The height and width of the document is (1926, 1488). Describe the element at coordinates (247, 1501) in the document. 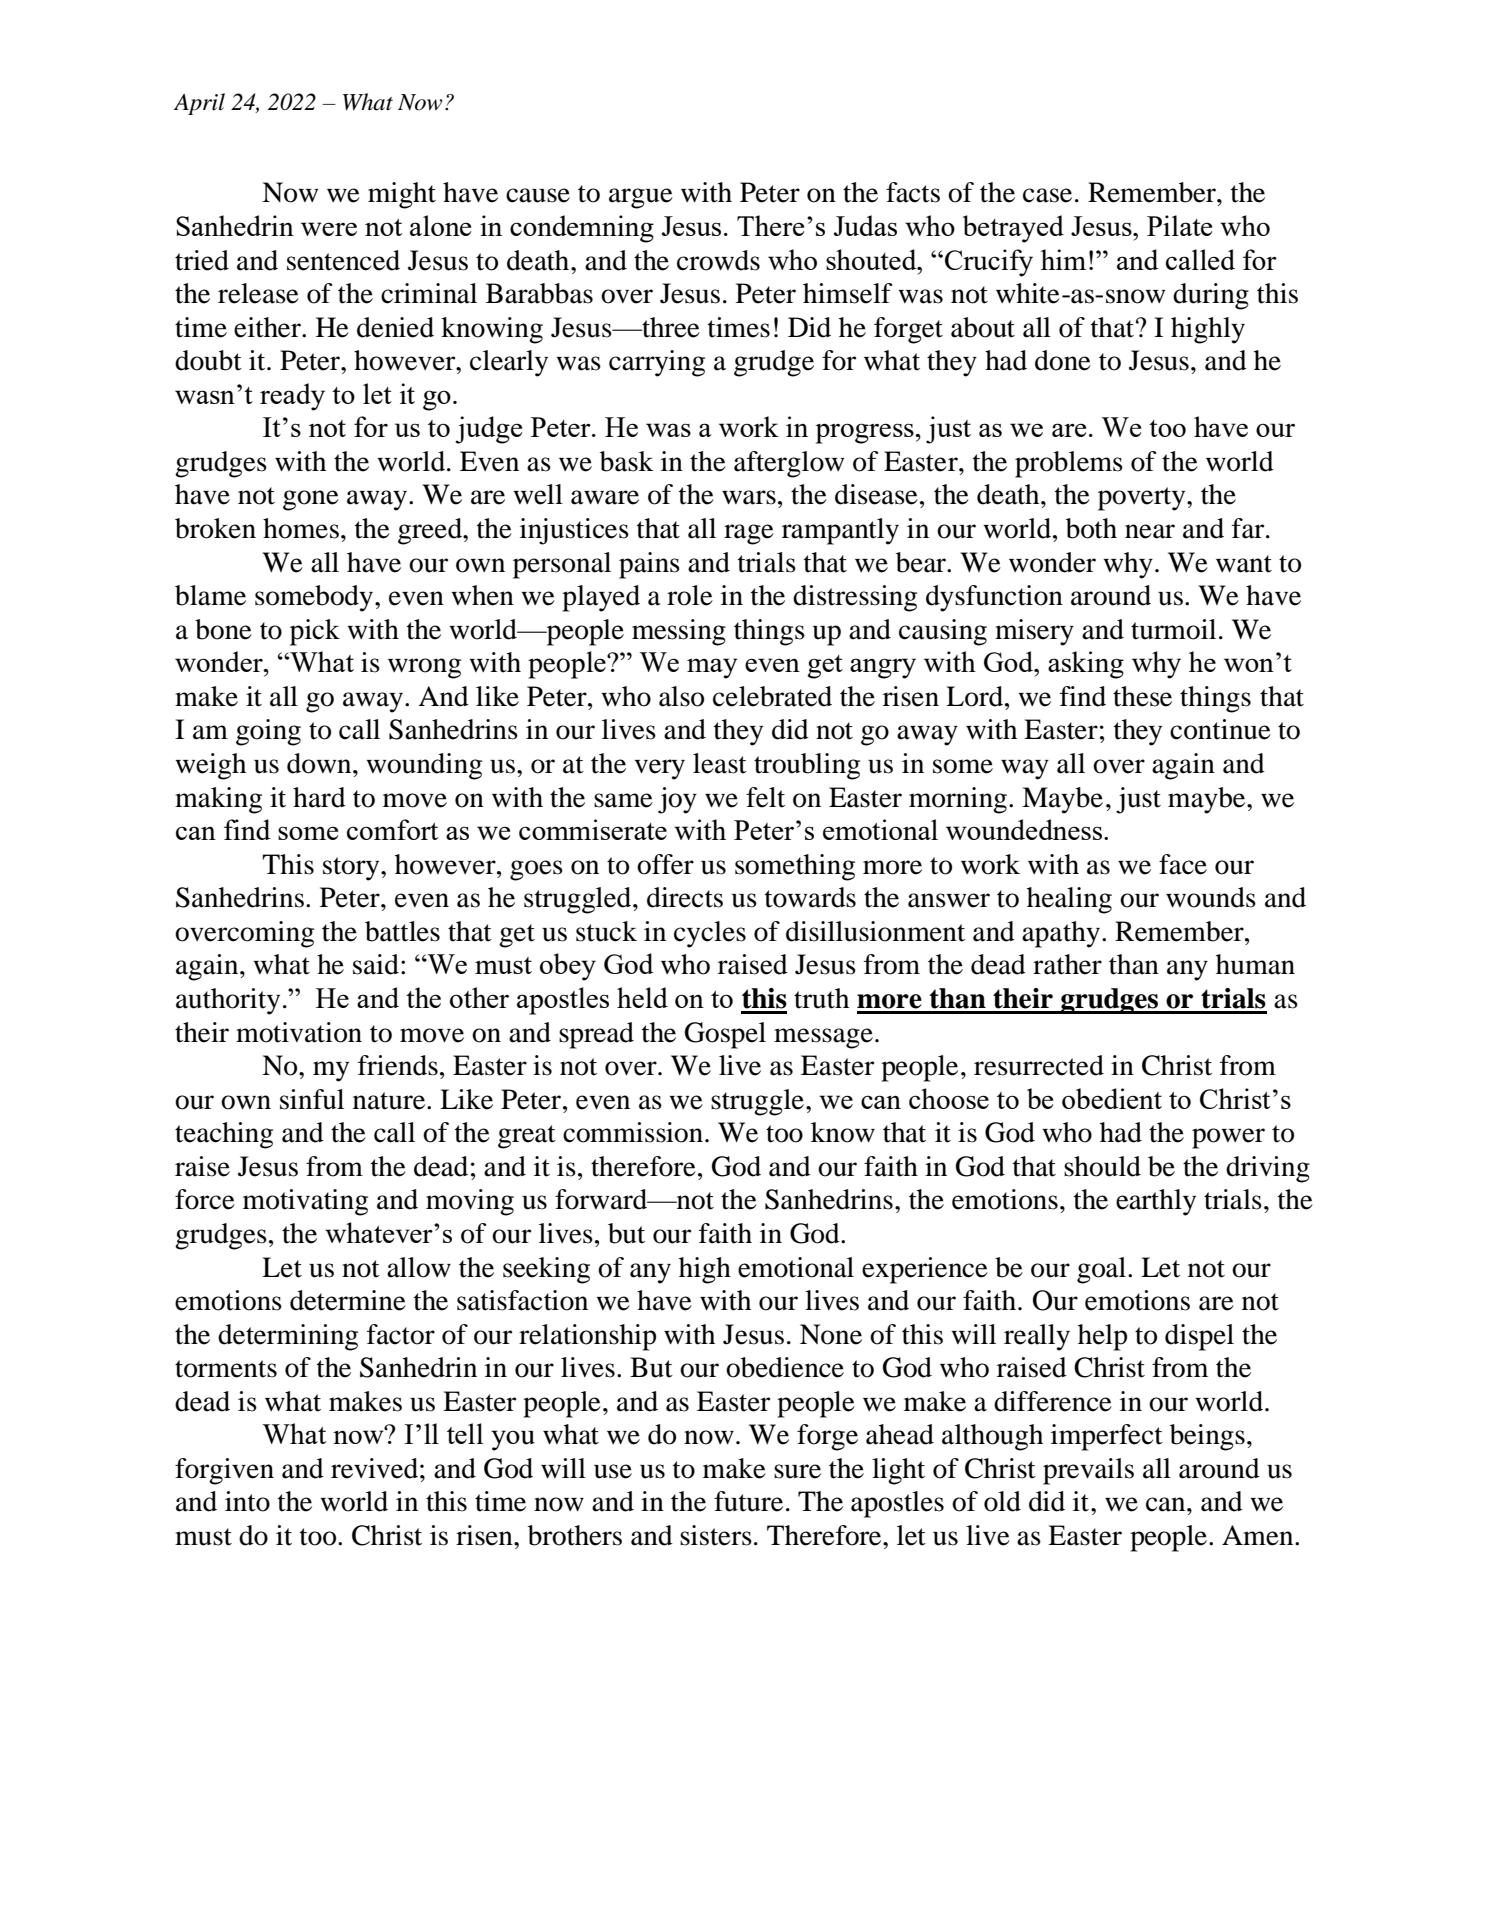

I see `into` at that location.
